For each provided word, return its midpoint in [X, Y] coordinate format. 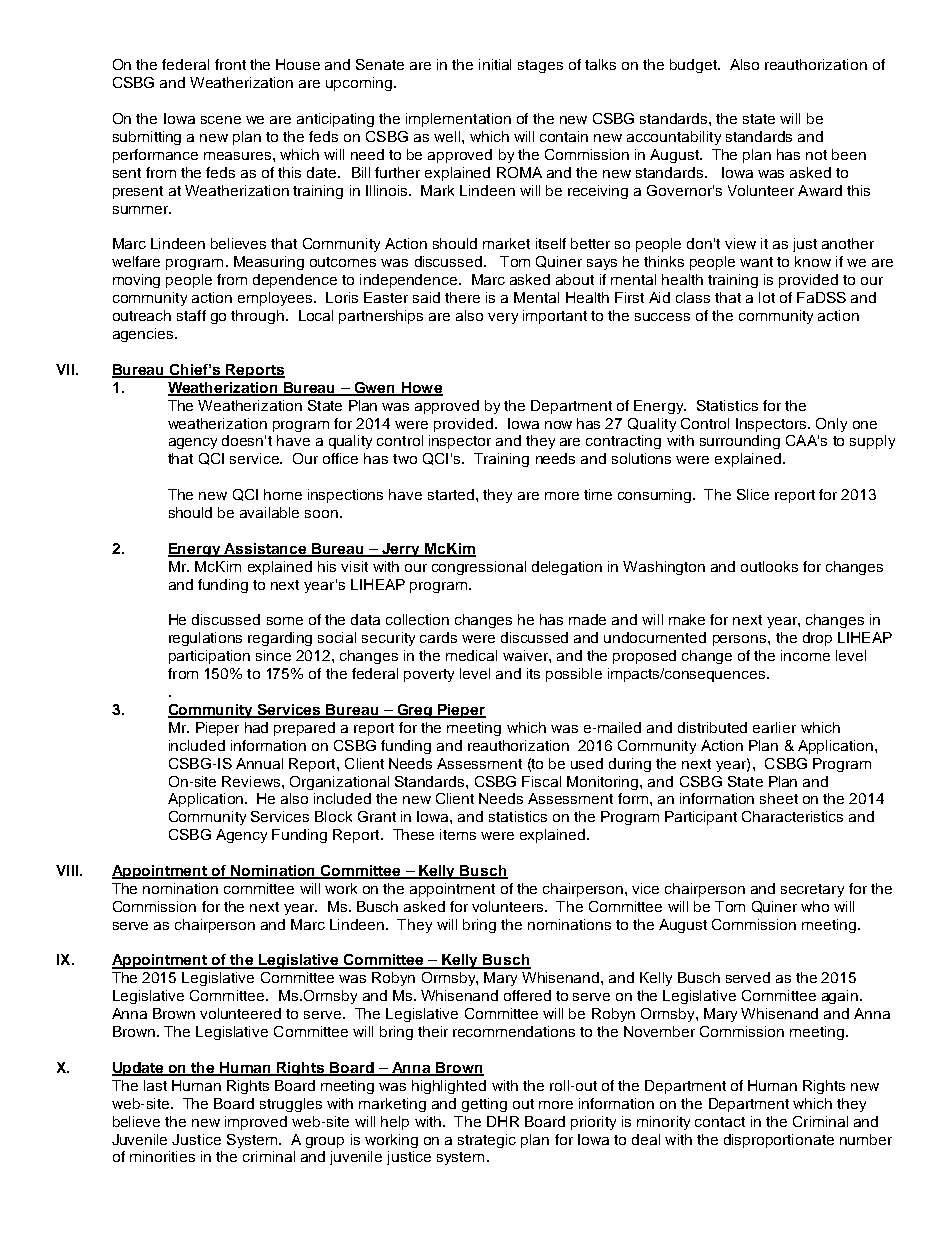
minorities [162, 1156]
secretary [812, 890]
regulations [205, 639]
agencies [144, 335]
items [458, 834]
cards [438, 637]
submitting [147, 138]
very [503, 318]
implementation [458, 120]
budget [694, 66]
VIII [68, 870]
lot [767, 297]
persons [741, 640]
